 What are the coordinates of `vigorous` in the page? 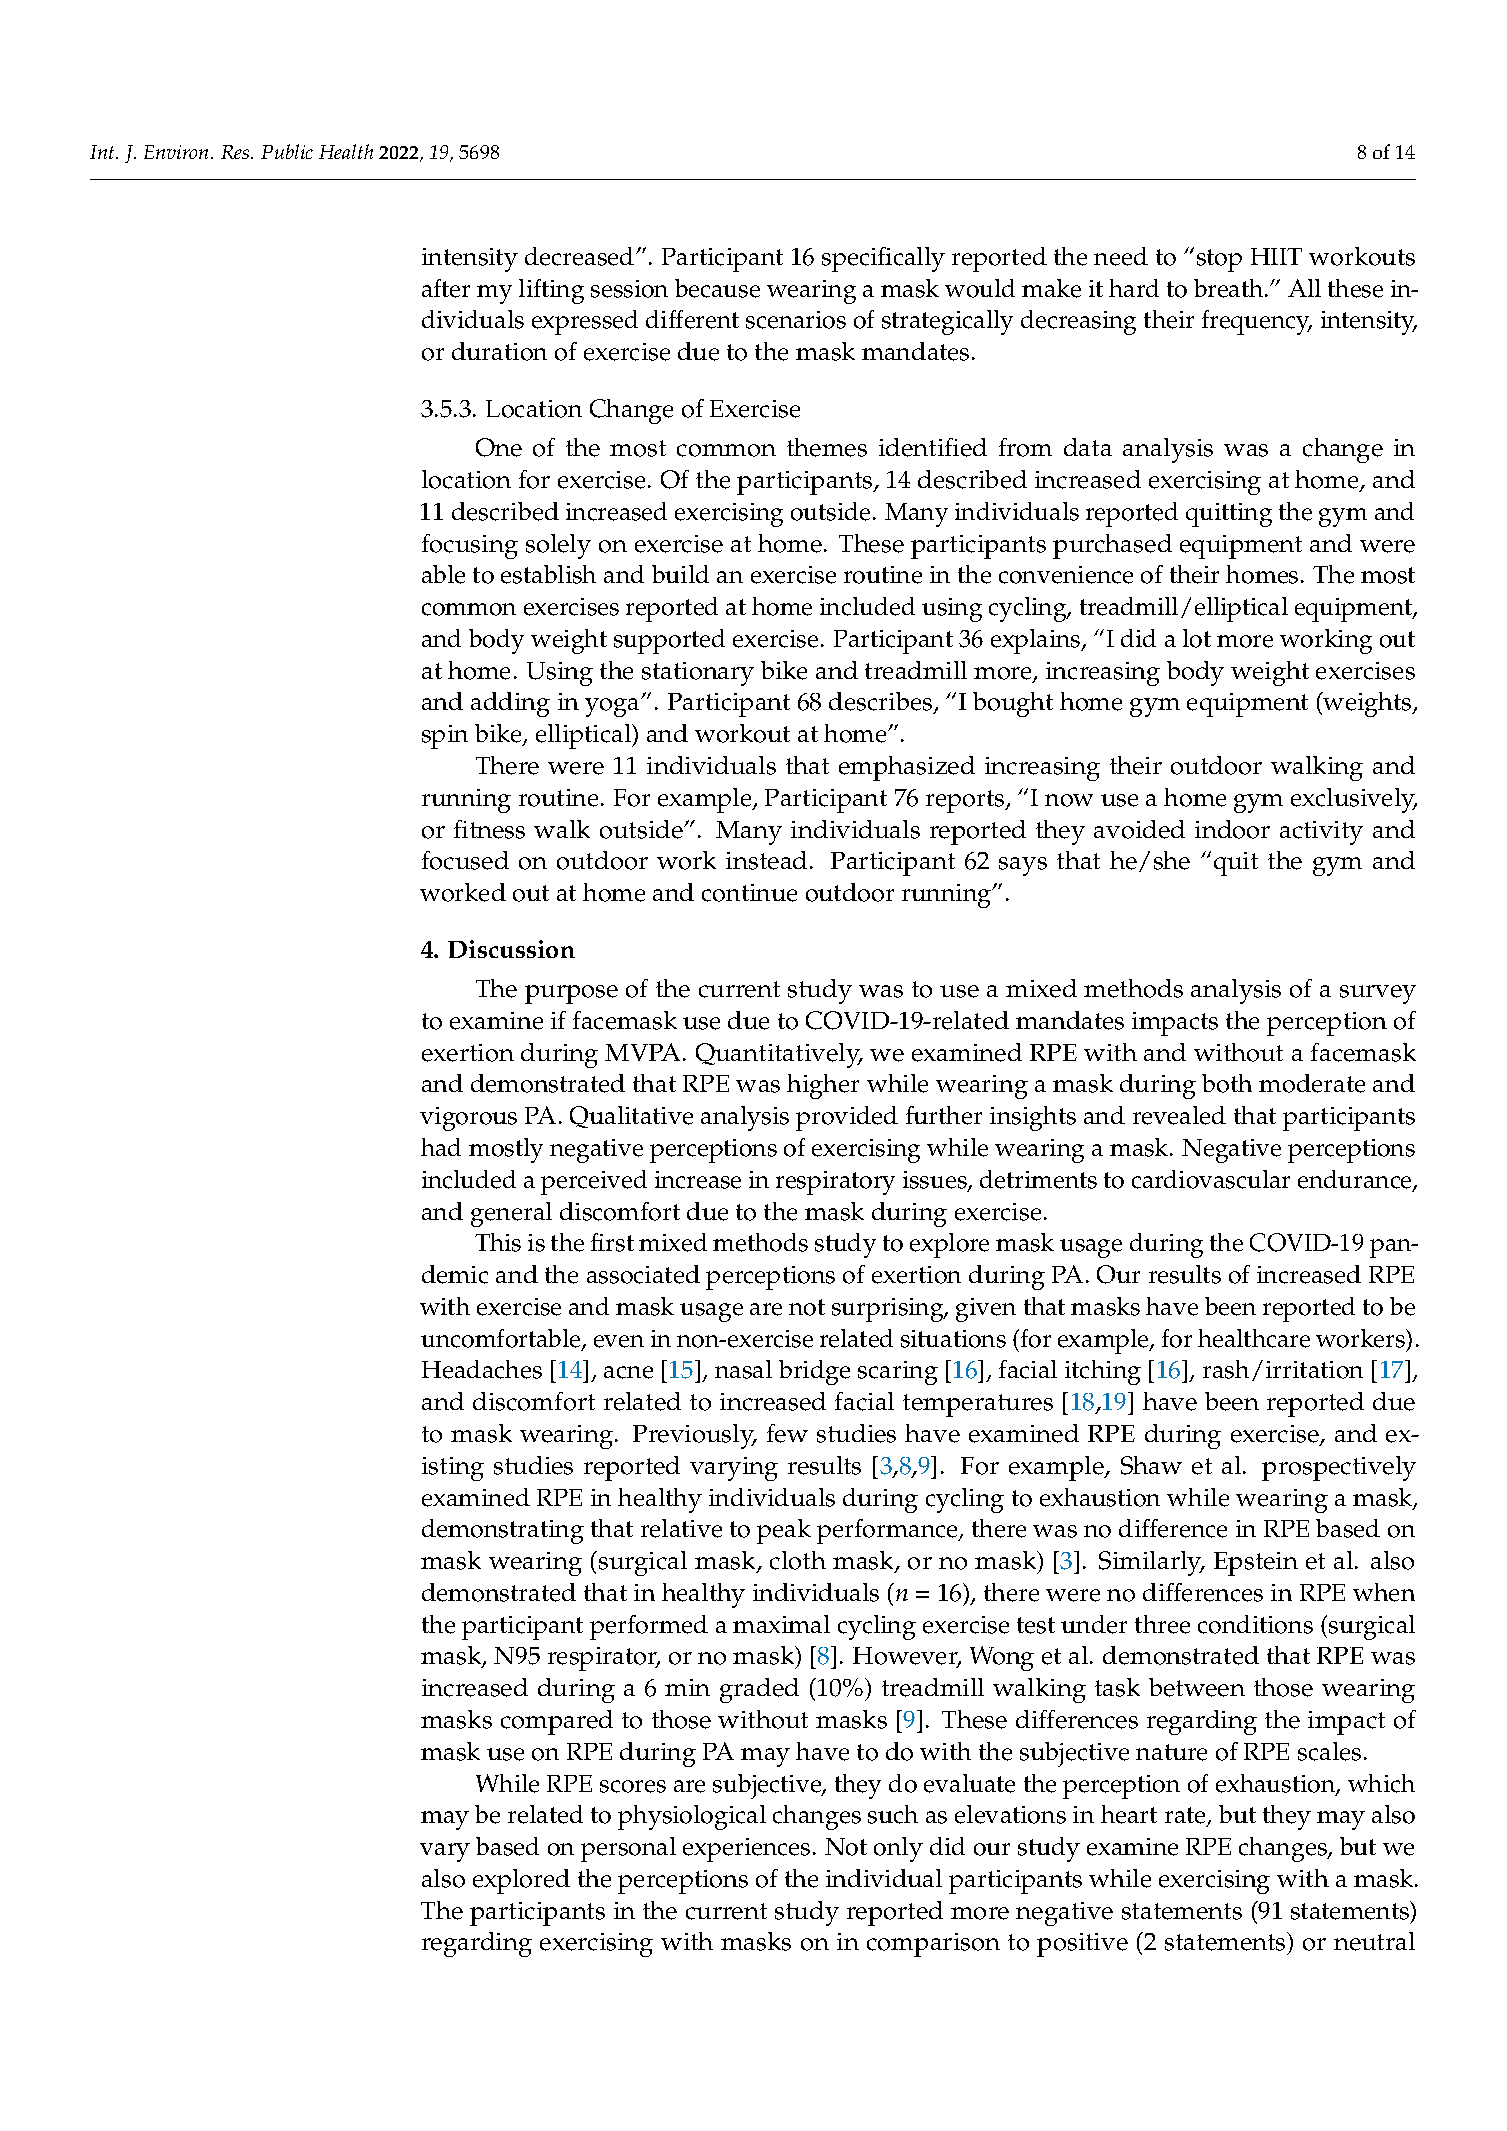 It's located at (468, 1119).
